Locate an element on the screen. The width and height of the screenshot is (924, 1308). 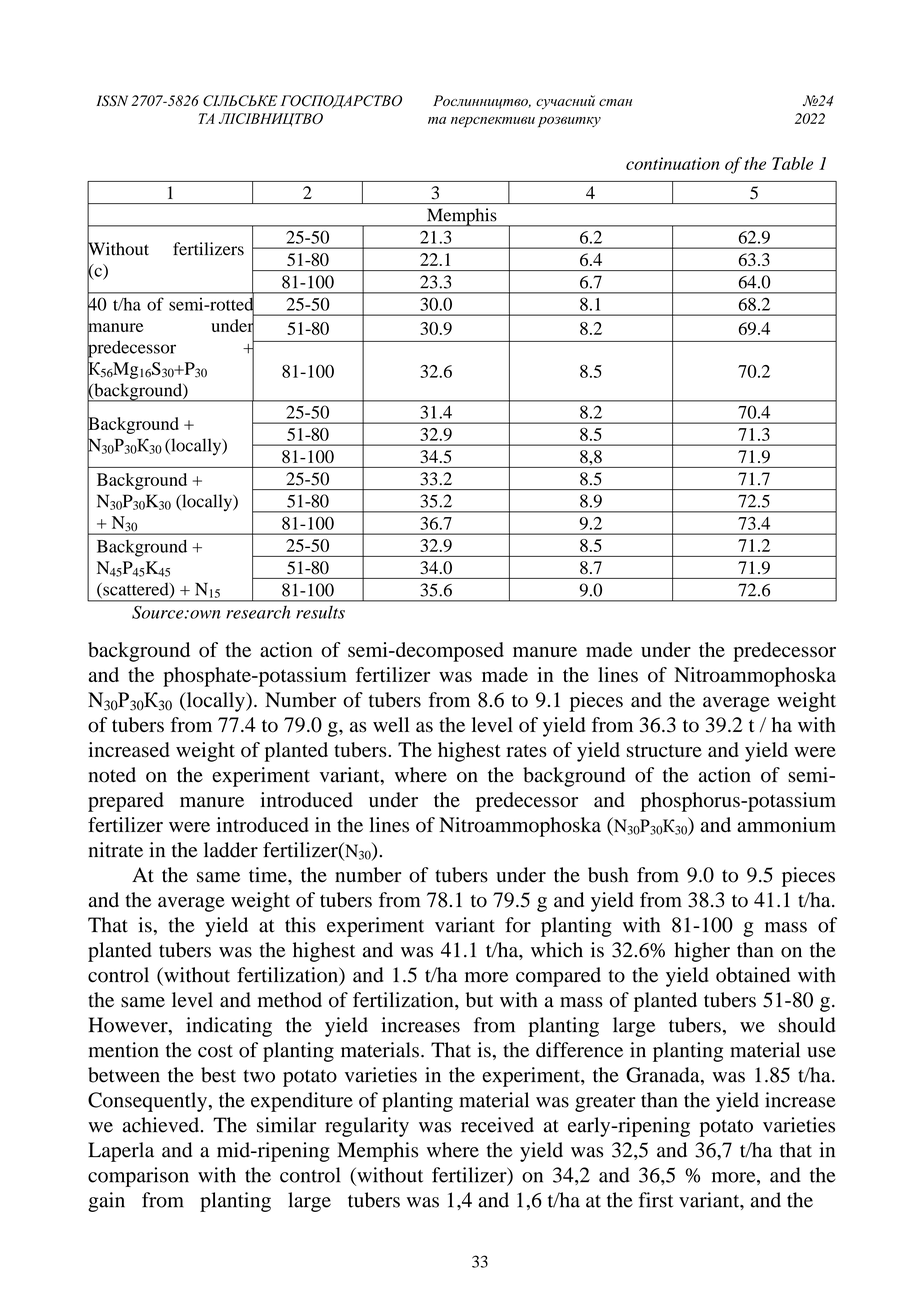
comparison is located at coordinates (138, 1177).
